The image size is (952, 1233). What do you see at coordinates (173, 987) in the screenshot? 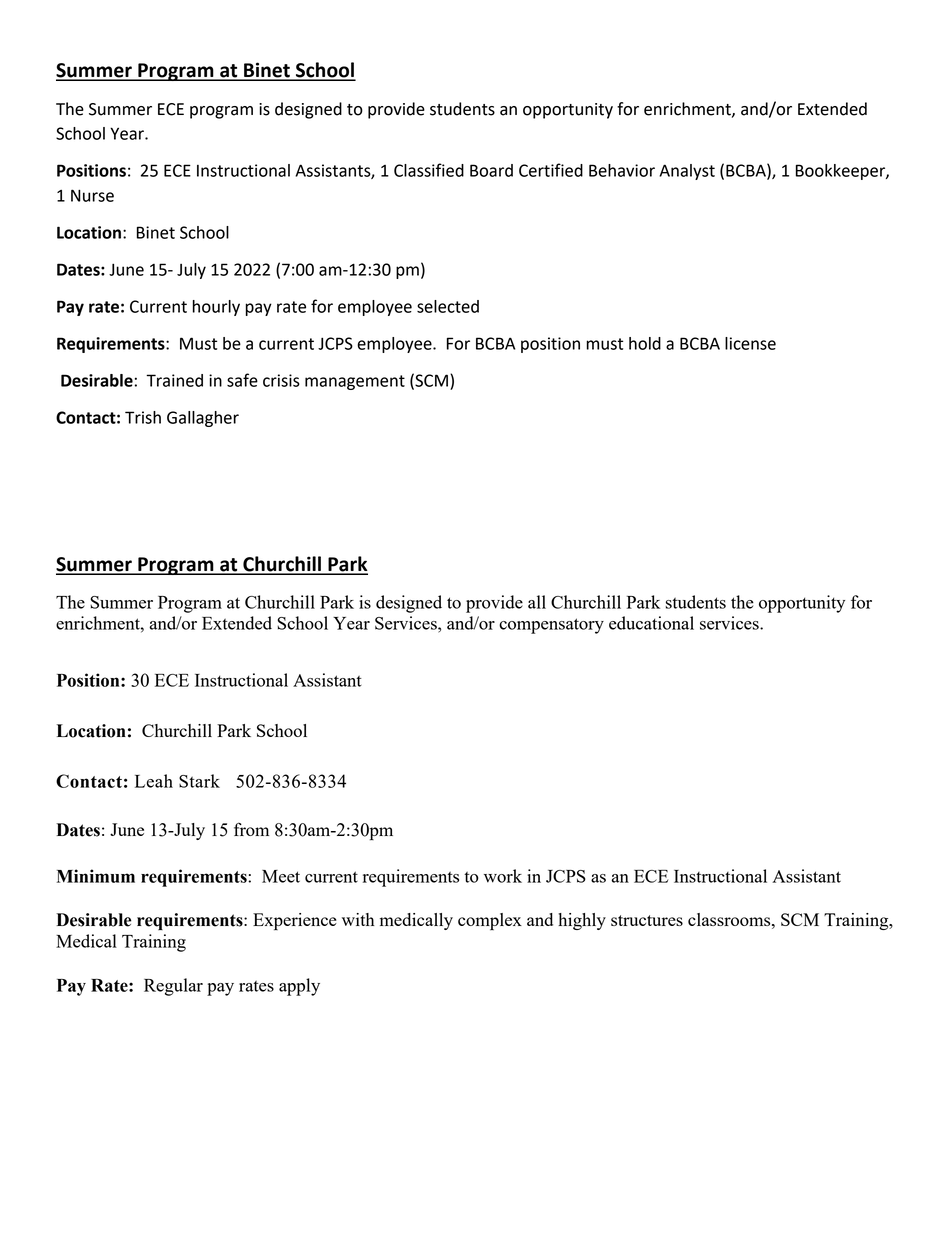
I see `Regular` at bounding box center [173, 987].
